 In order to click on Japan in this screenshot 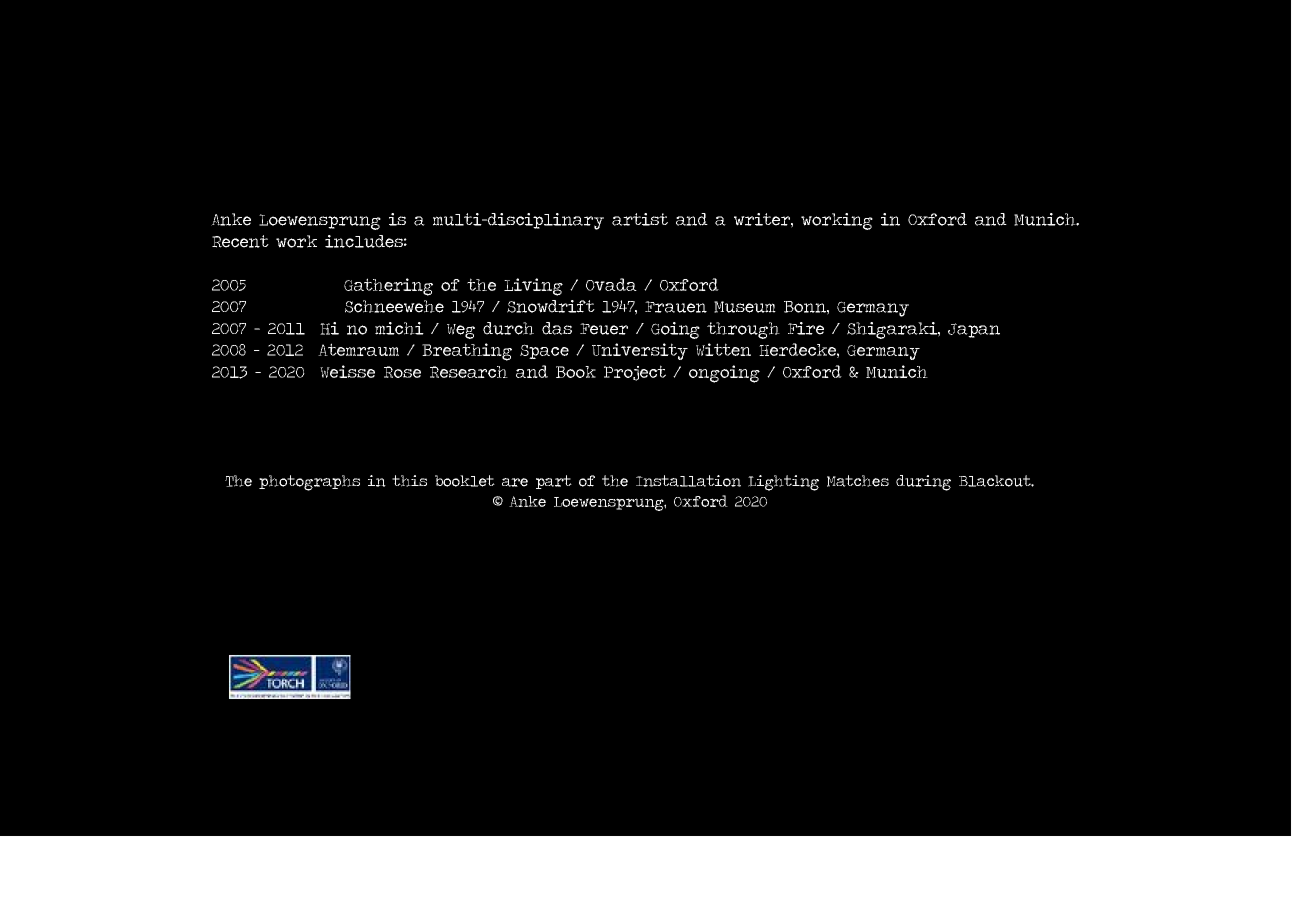, I will do `click(974, 330)`.
